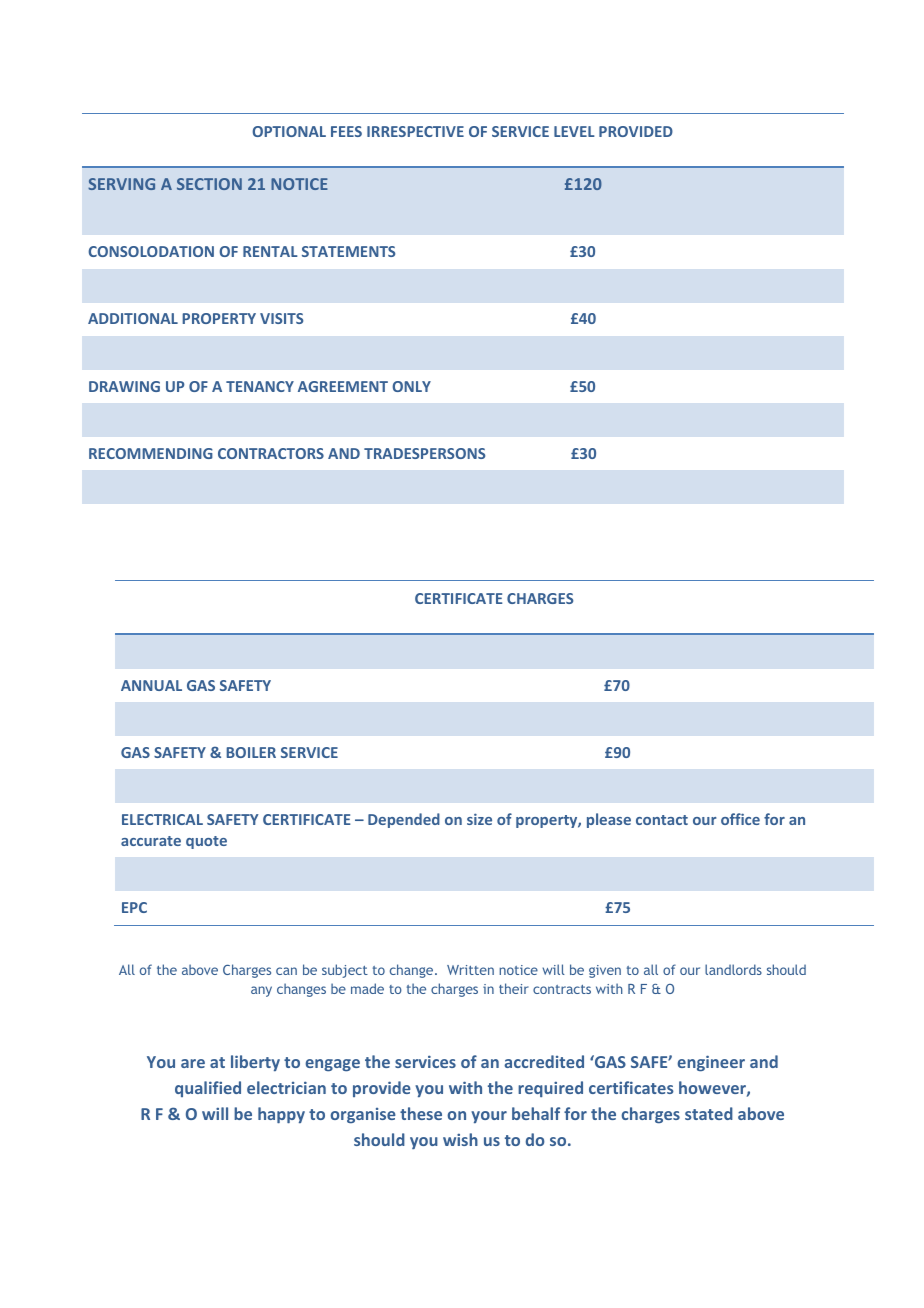 The width and height of the image is (924, 1308). Describe the element at coordinates (209, 184) in the image. I see `SECTION` at that location.
